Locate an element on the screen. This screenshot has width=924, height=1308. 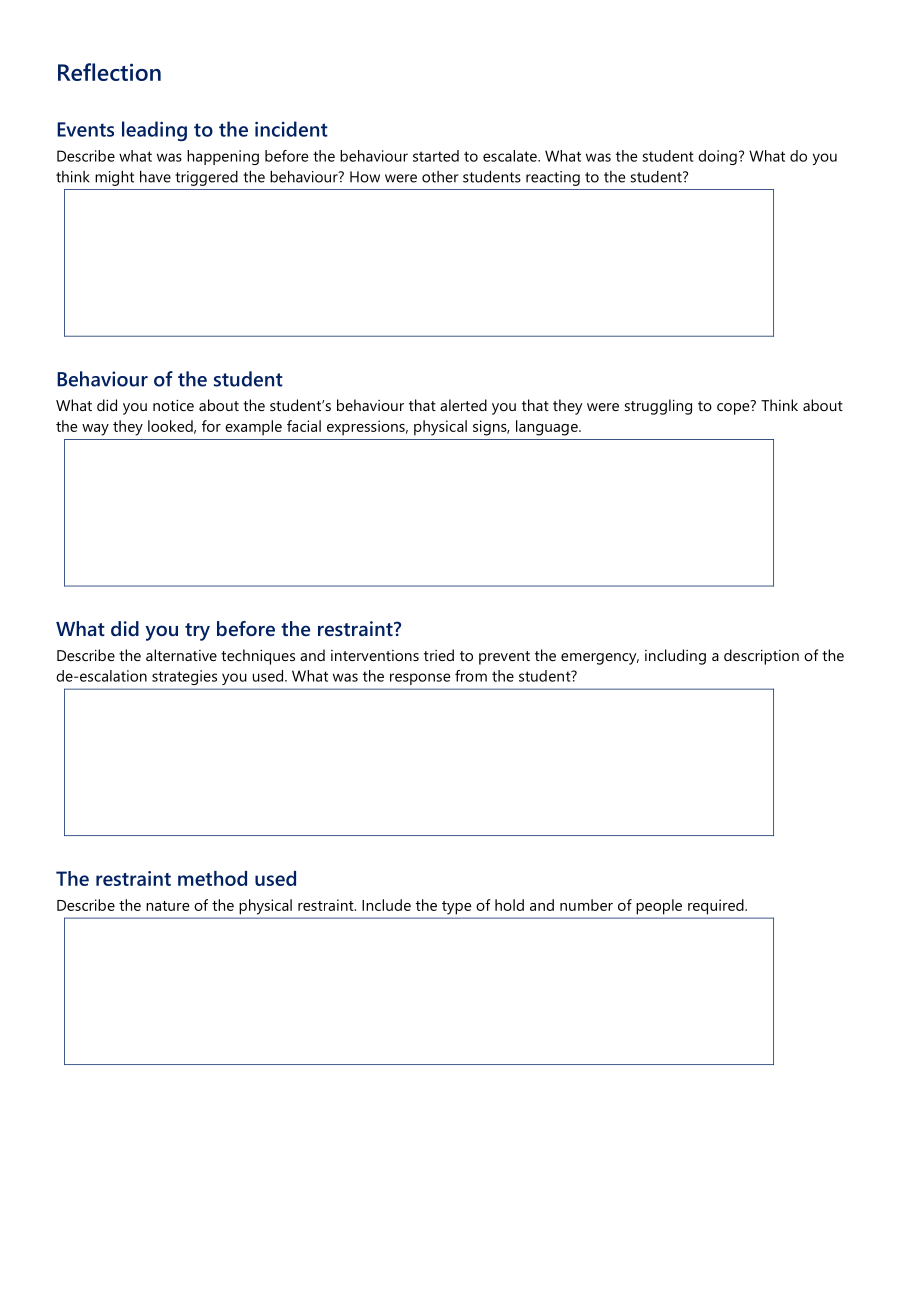
people is located at coordinates (659, 907).
